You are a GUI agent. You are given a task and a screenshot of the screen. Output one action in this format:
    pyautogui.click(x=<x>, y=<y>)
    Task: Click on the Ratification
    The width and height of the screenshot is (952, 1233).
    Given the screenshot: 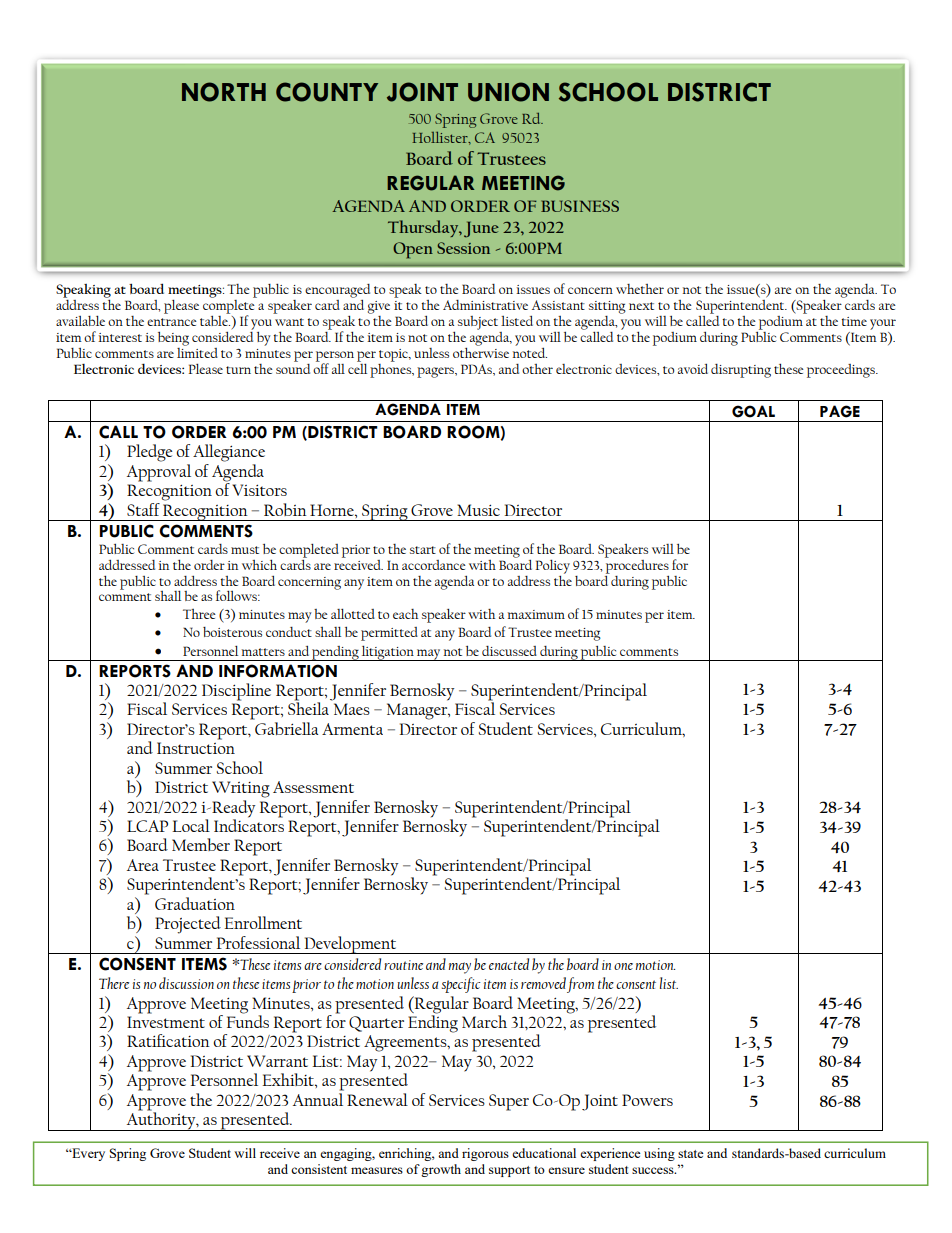 What is the action you would take?
    pyautogui.click(x=168, y=1040)
